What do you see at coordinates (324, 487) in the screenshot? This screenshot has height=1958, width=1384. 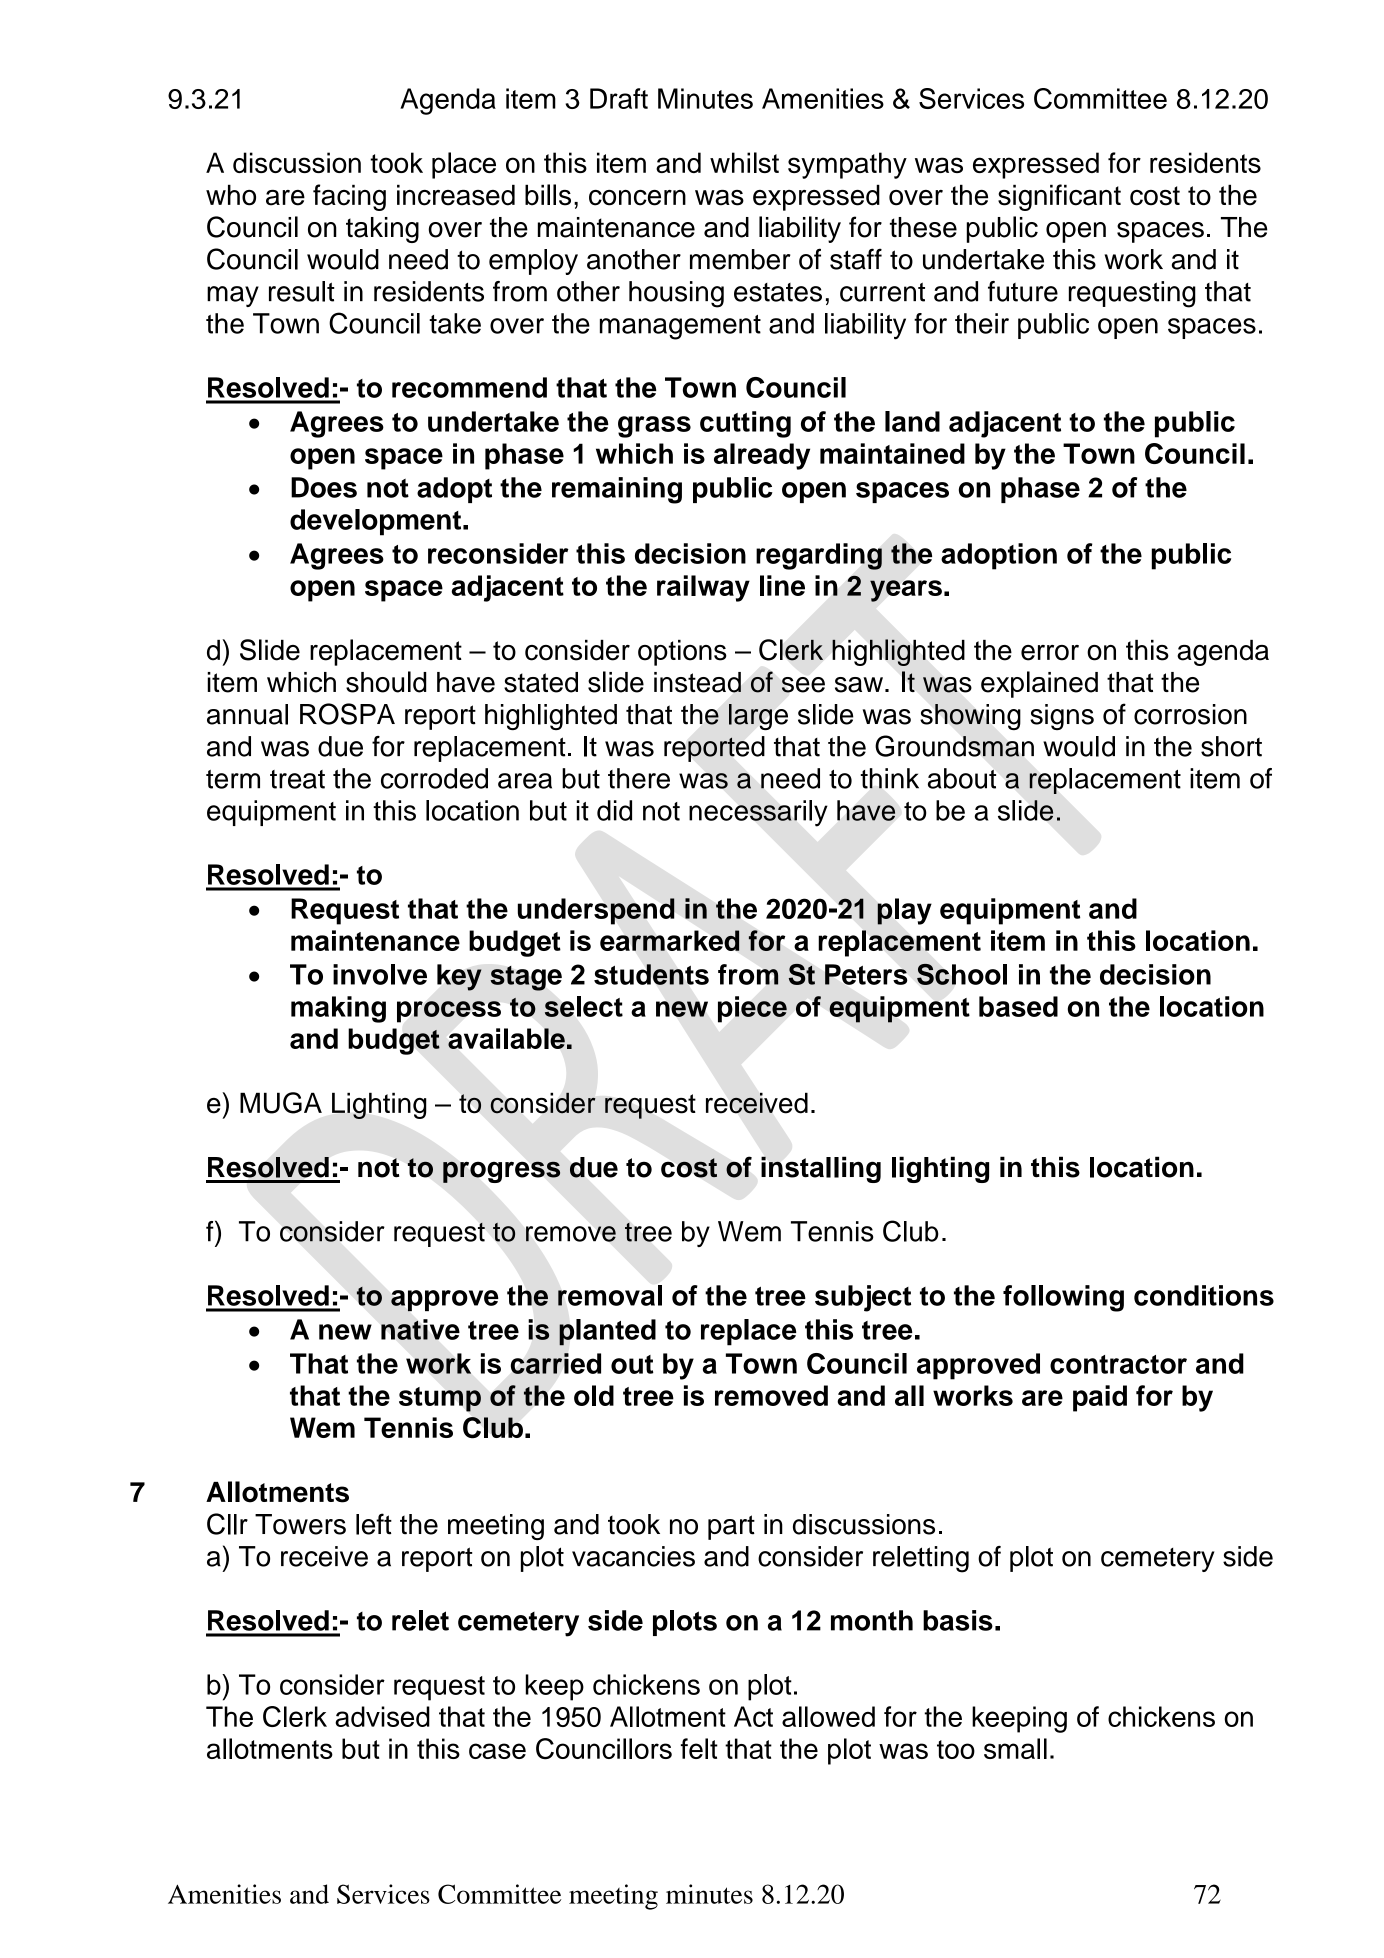 I see `Does` at bounding box center [324, 487].
